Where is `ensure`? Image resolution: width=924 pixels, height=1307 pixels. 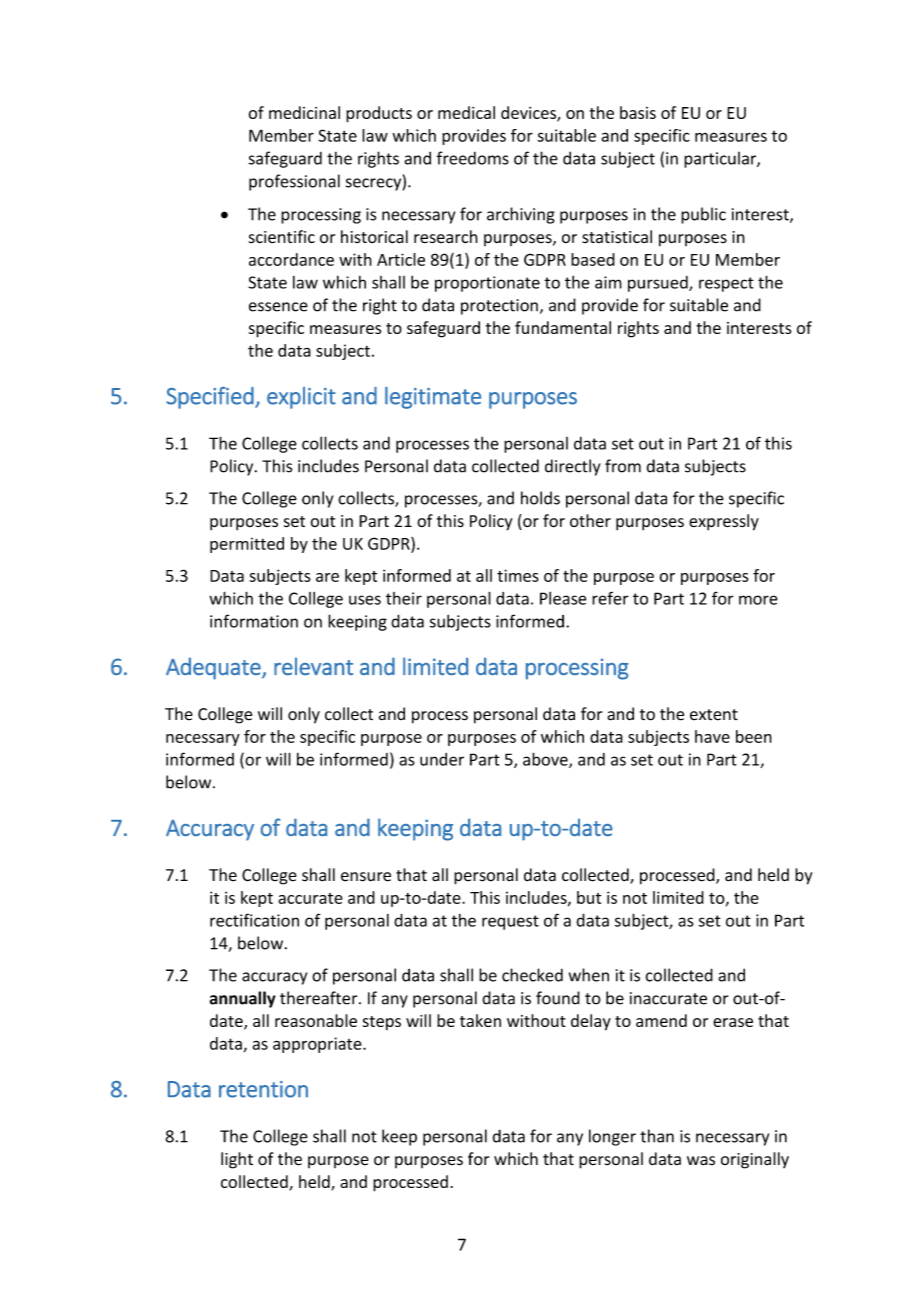
ensure is located at coordinates (366, 877).
